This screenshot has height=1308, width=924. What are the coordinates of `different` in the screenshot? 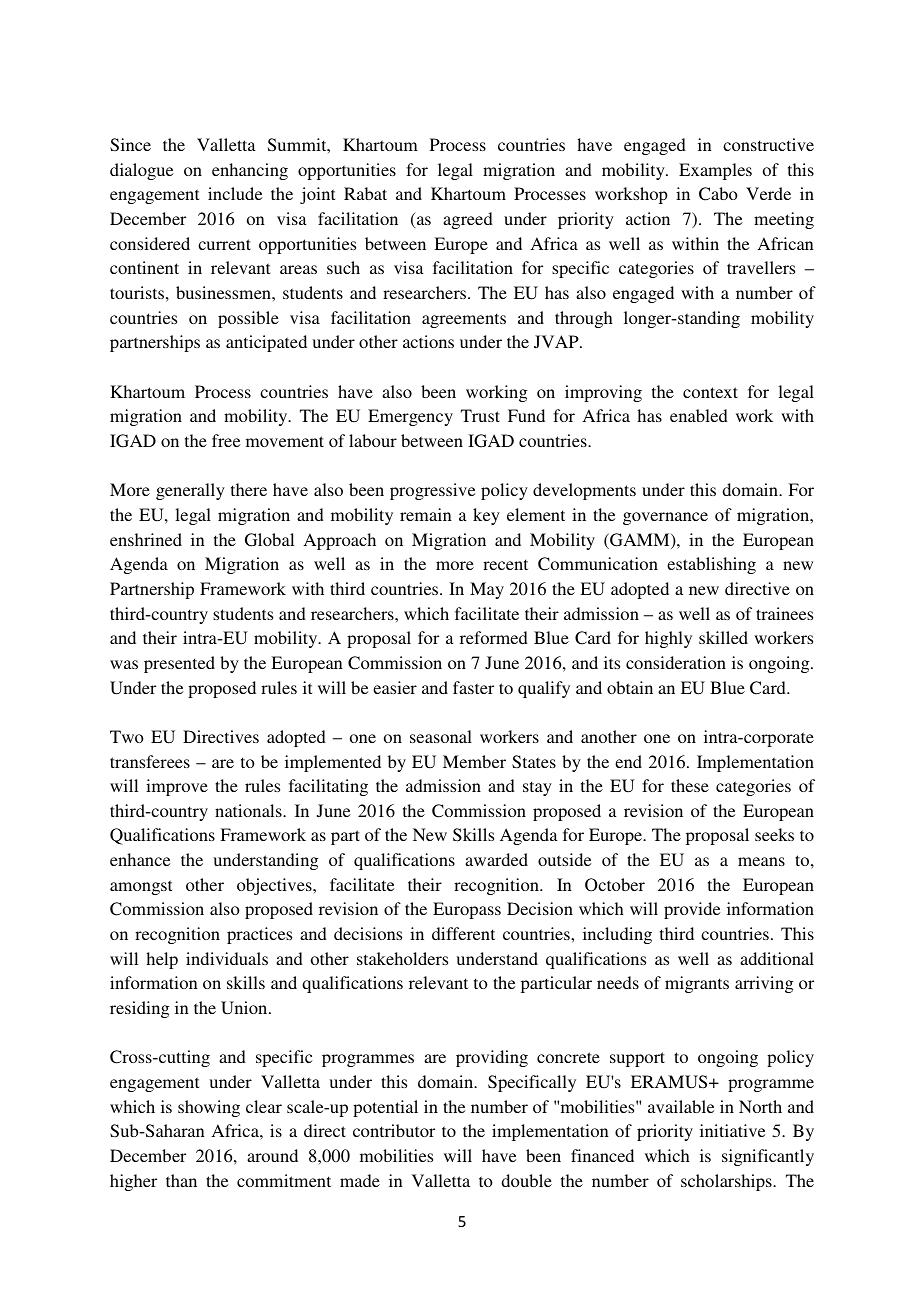 It's located at (463, 933).
